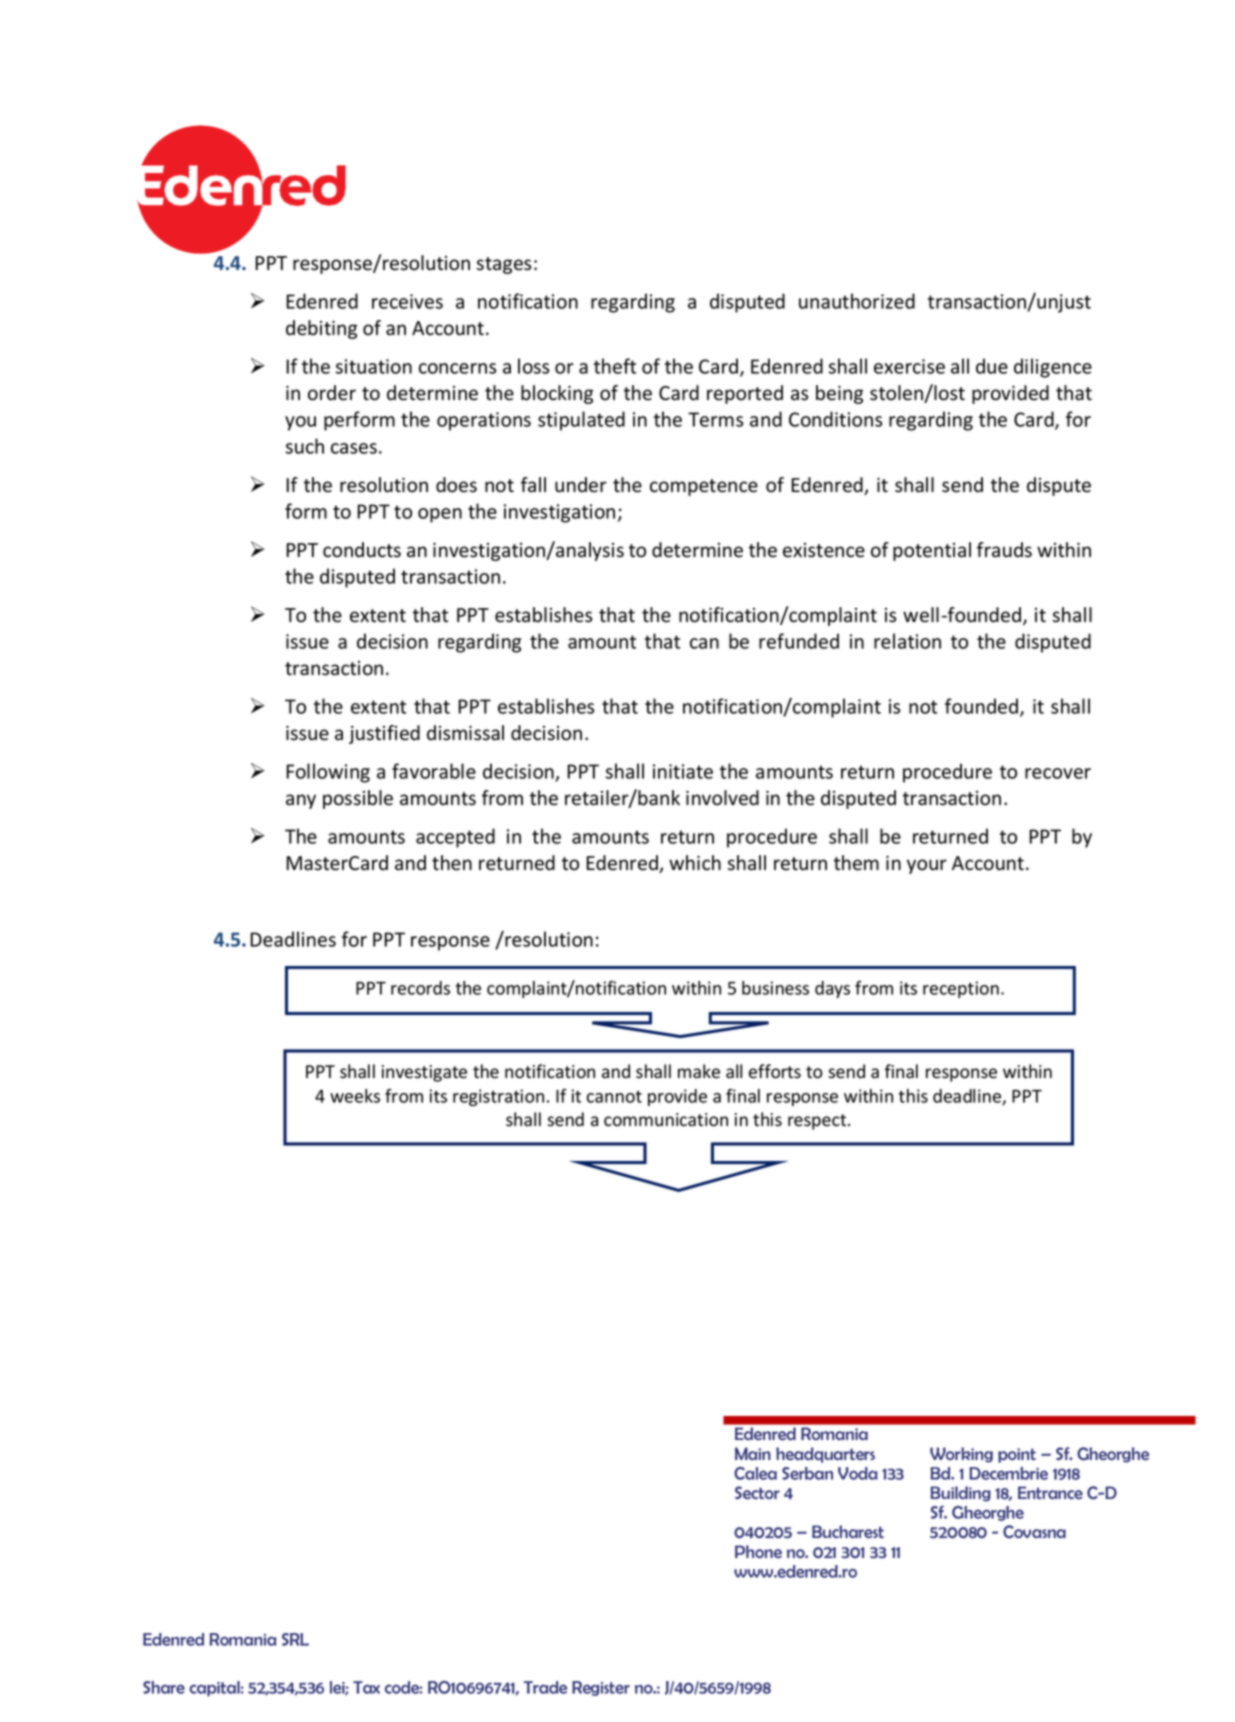  I want to click on recover, so click(1058, 773).
